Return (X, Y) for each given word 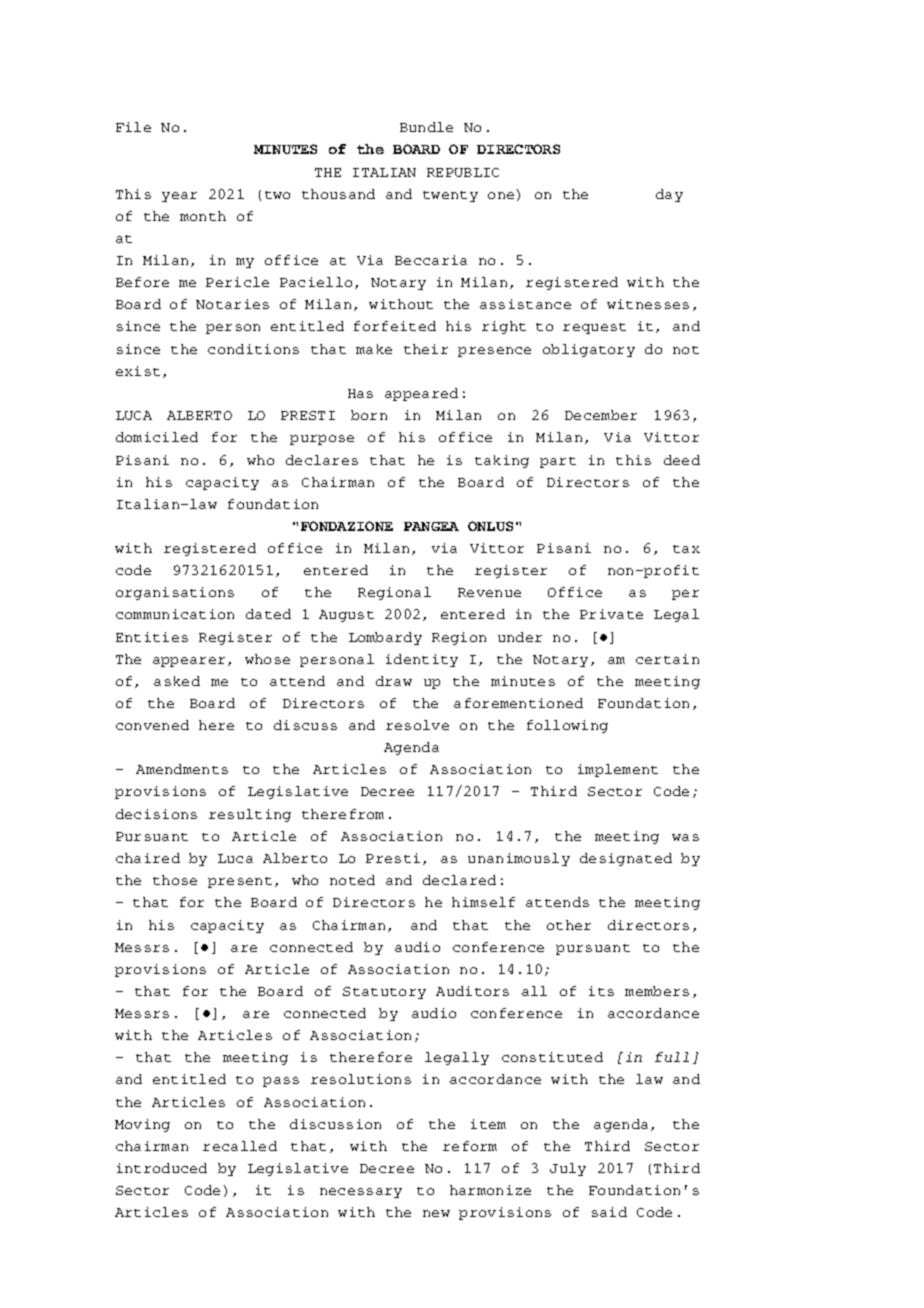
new (436, 1213)
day (669, 195)
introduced (162, 1168)
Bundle (426, 127)
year (179, 197)
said (609, 1212)
